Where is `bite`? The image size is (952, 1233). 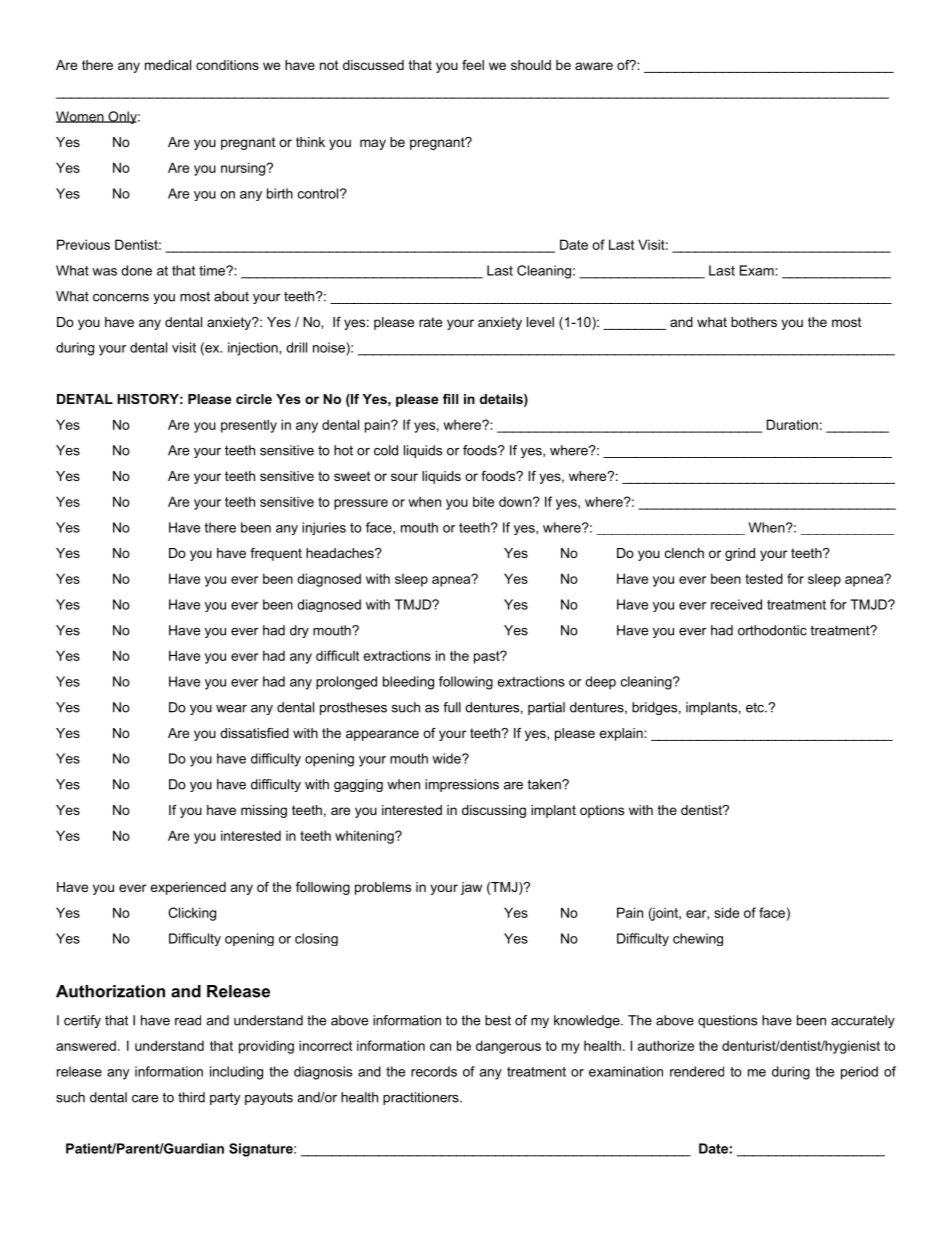
bite is located at coordinates (483, 501).
